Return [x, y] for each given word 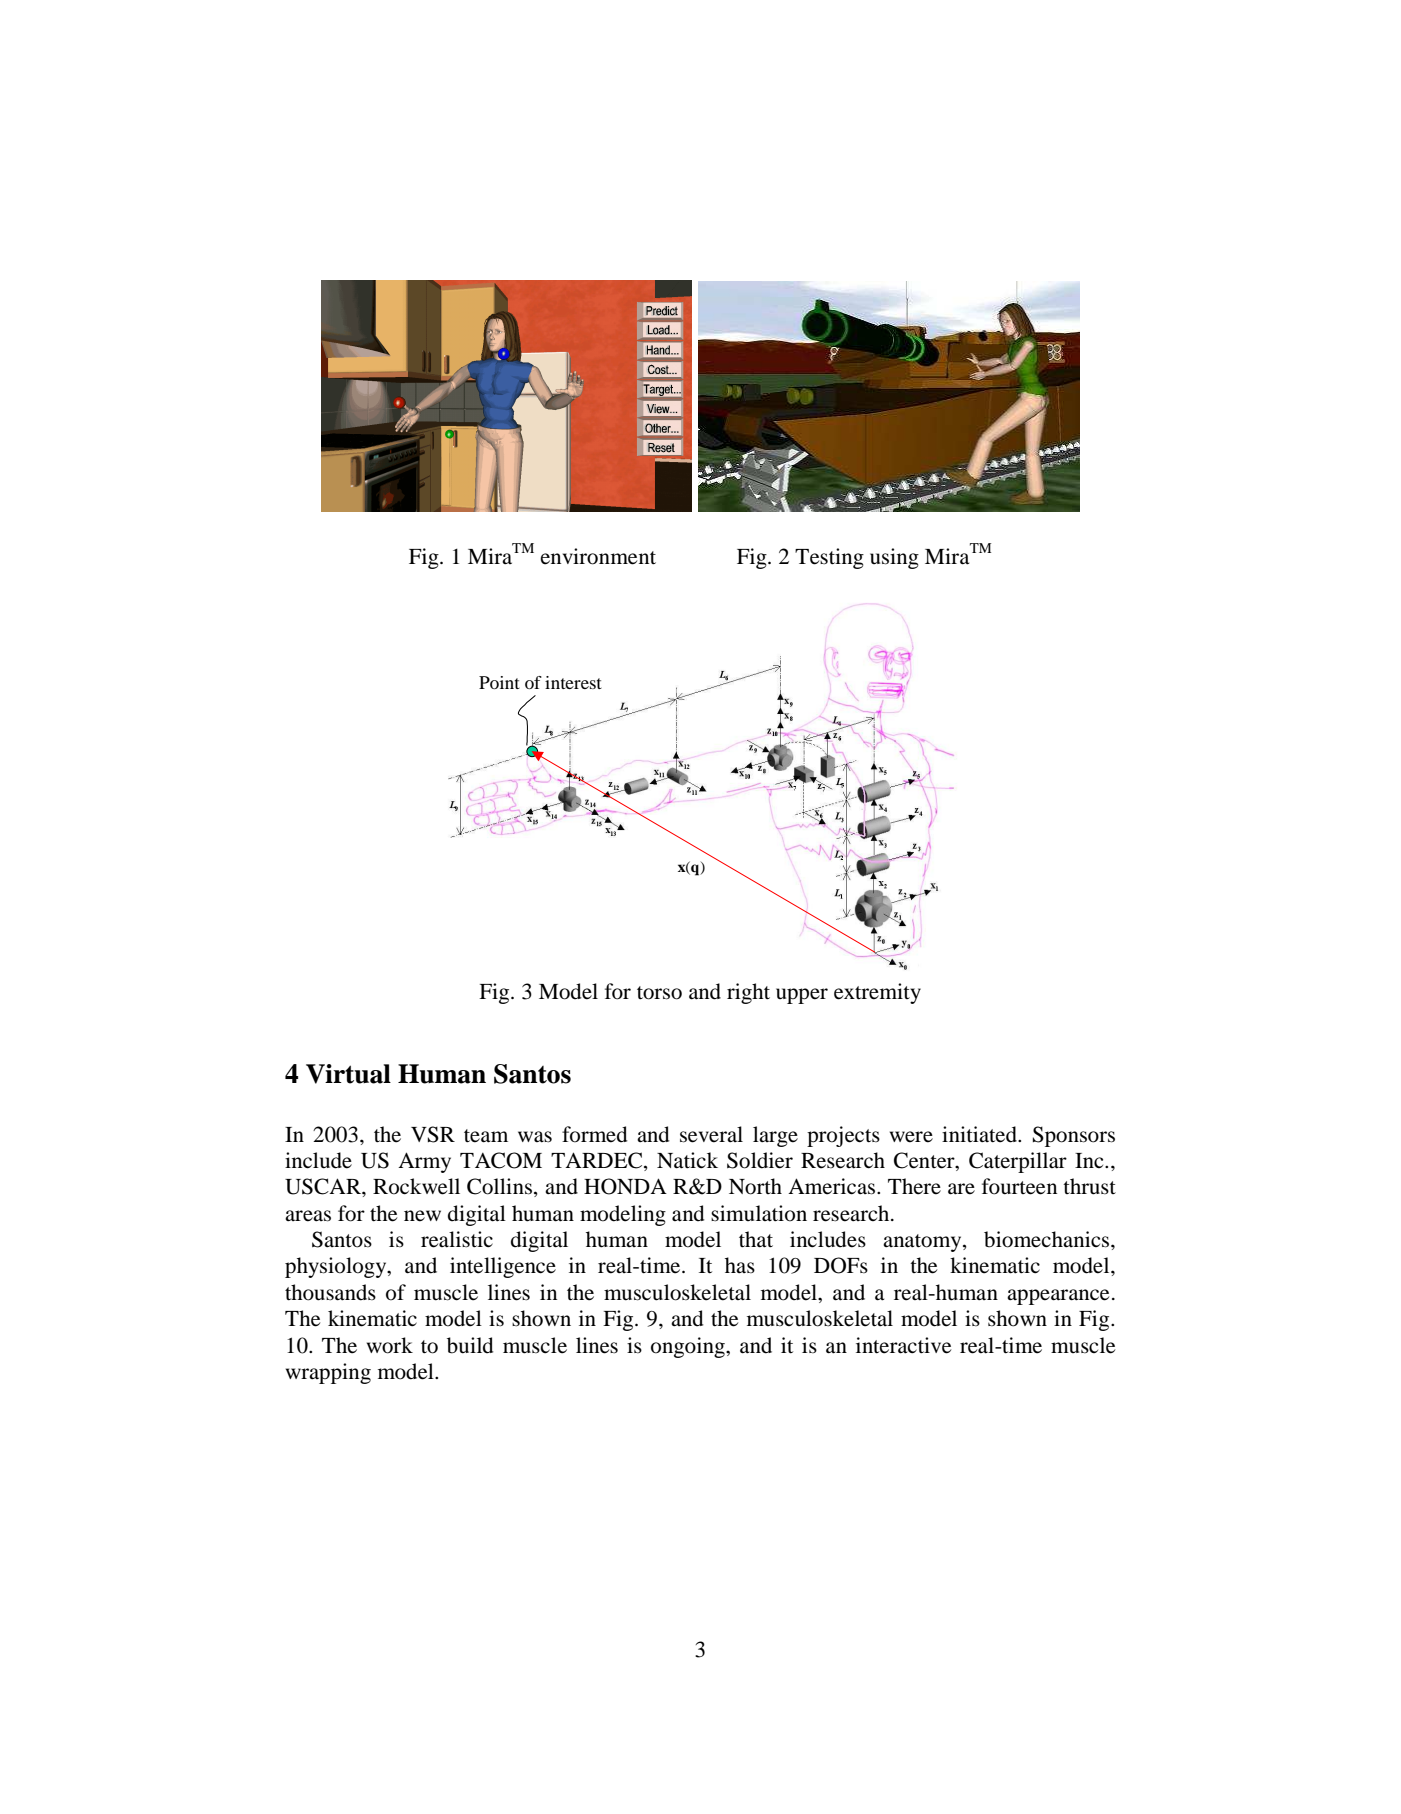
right [748, 993]
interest [573, 682]
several [711, 1134]
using [894, 558]
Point [499, 682]
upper [802, 996]
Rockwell [416, 1186]
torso [659, 993]
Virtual [348, 1074]
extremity [877, 993]
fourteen [1019, 1186]
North [755, 1186]
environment [598, 556]
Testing [829, 558]
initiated [980, 1134]
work [390, 1345]
